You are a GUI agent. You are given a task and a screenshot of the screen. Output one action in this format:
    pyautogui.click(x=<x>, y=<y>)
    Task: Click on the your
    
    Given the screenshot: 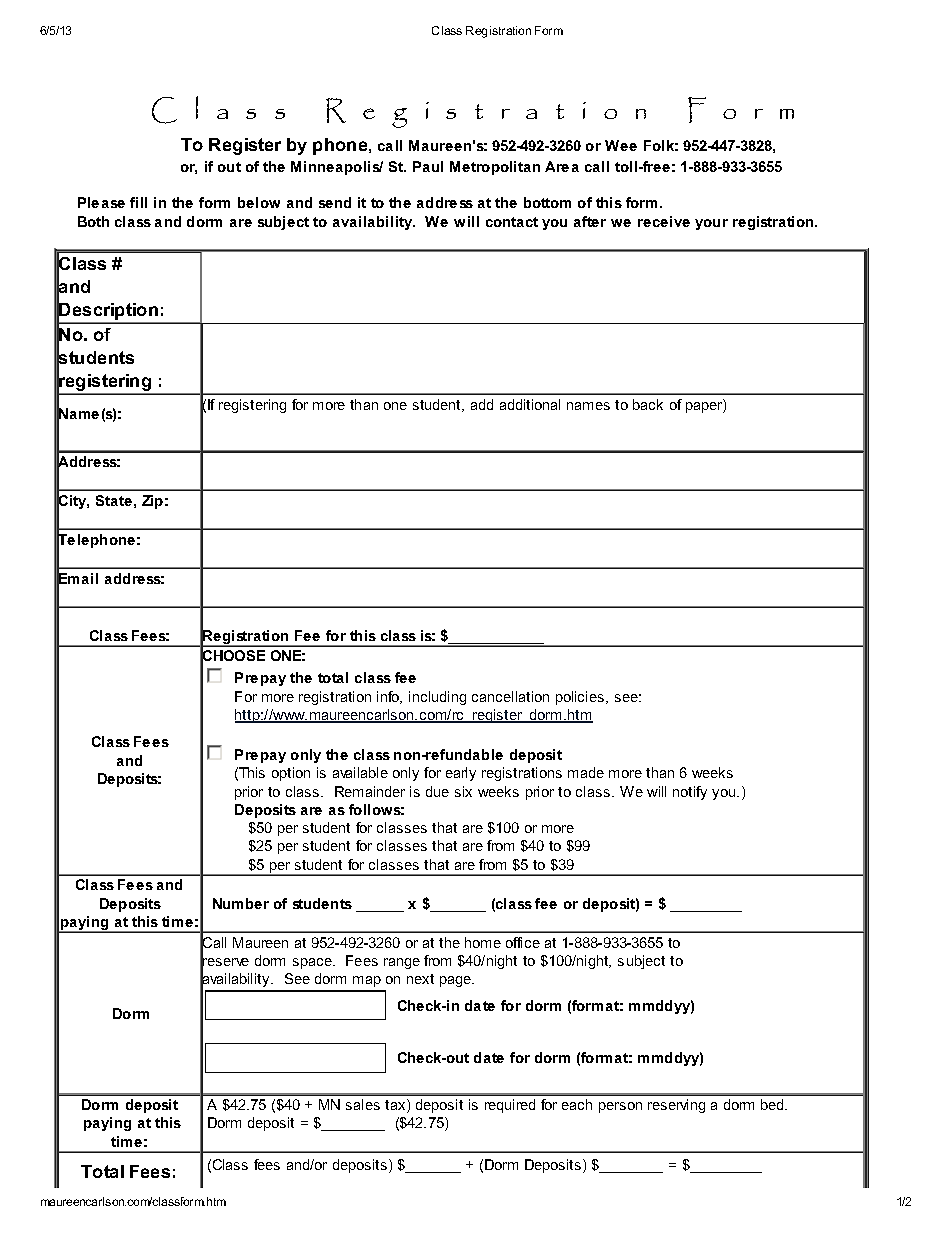 What is the action you would take?
    pyautogui.click(x=711, y=224)
